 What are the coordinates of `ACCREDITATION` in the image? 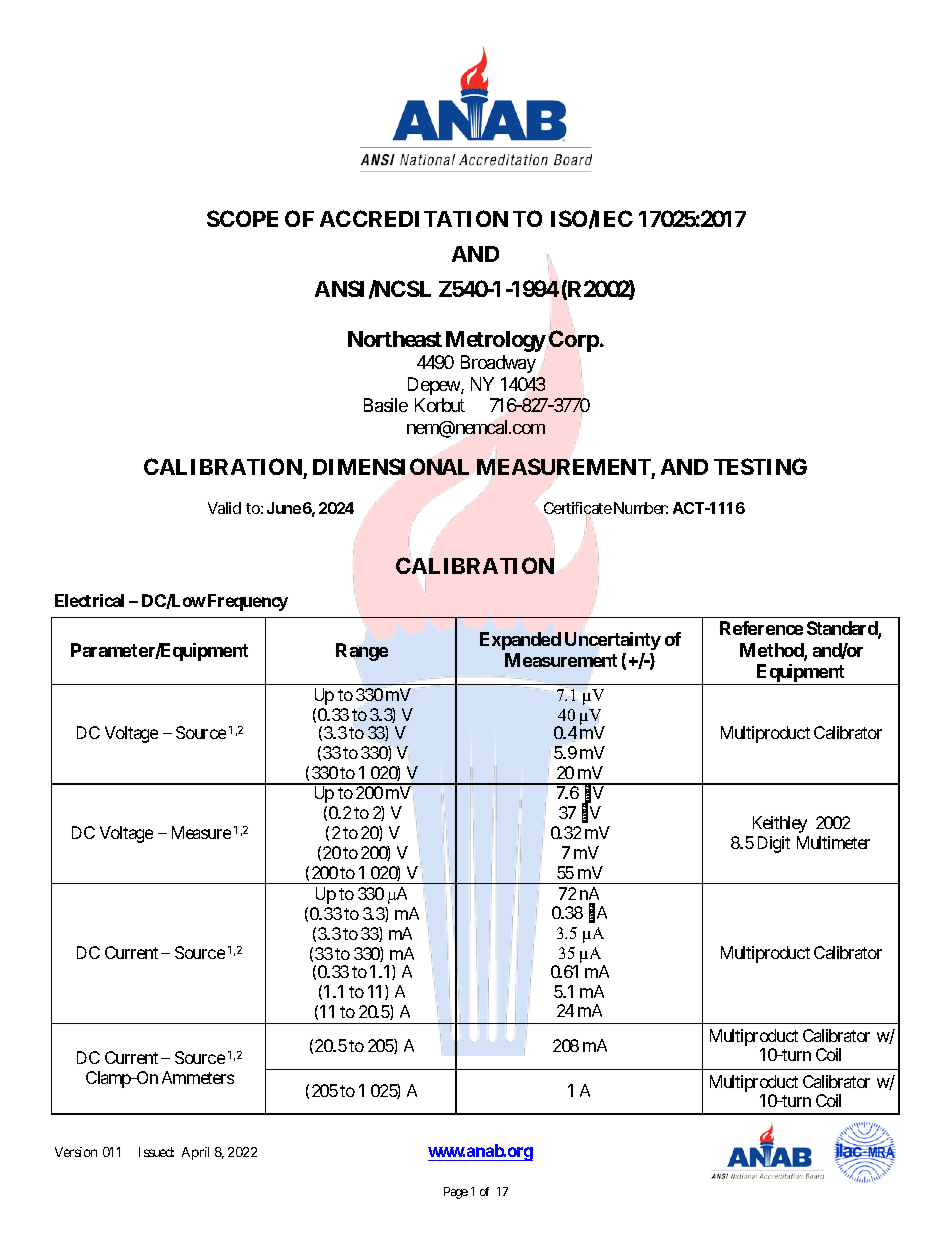 It's located at (414, 218).
